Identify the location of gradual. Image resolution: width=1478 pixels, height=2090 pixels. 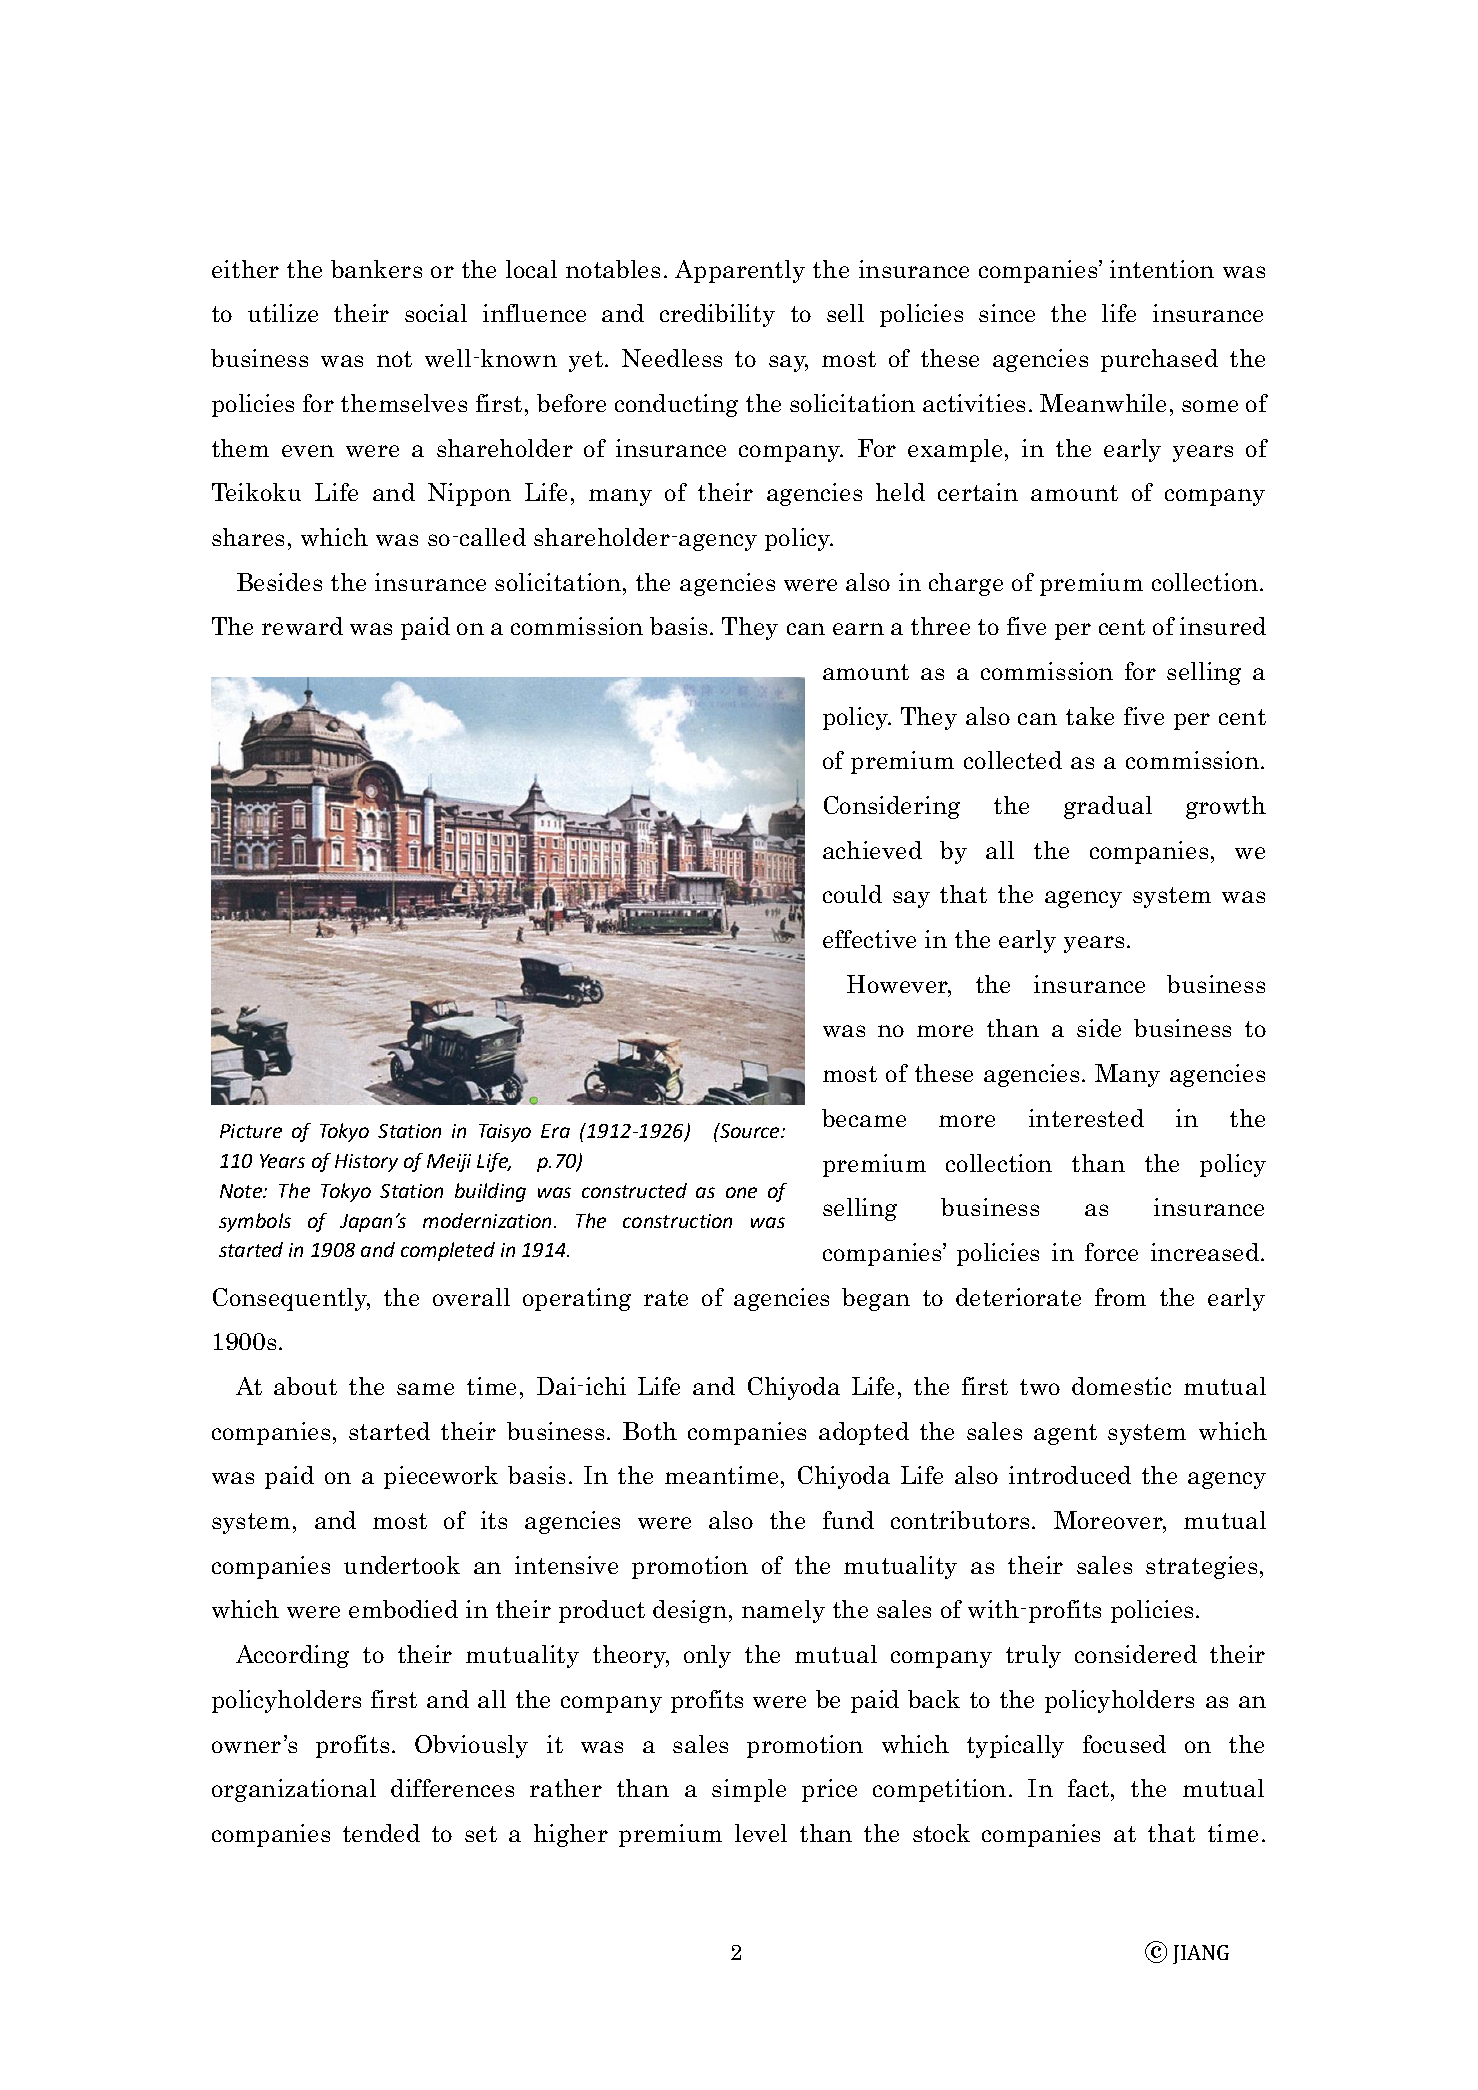
(1108, 807).
